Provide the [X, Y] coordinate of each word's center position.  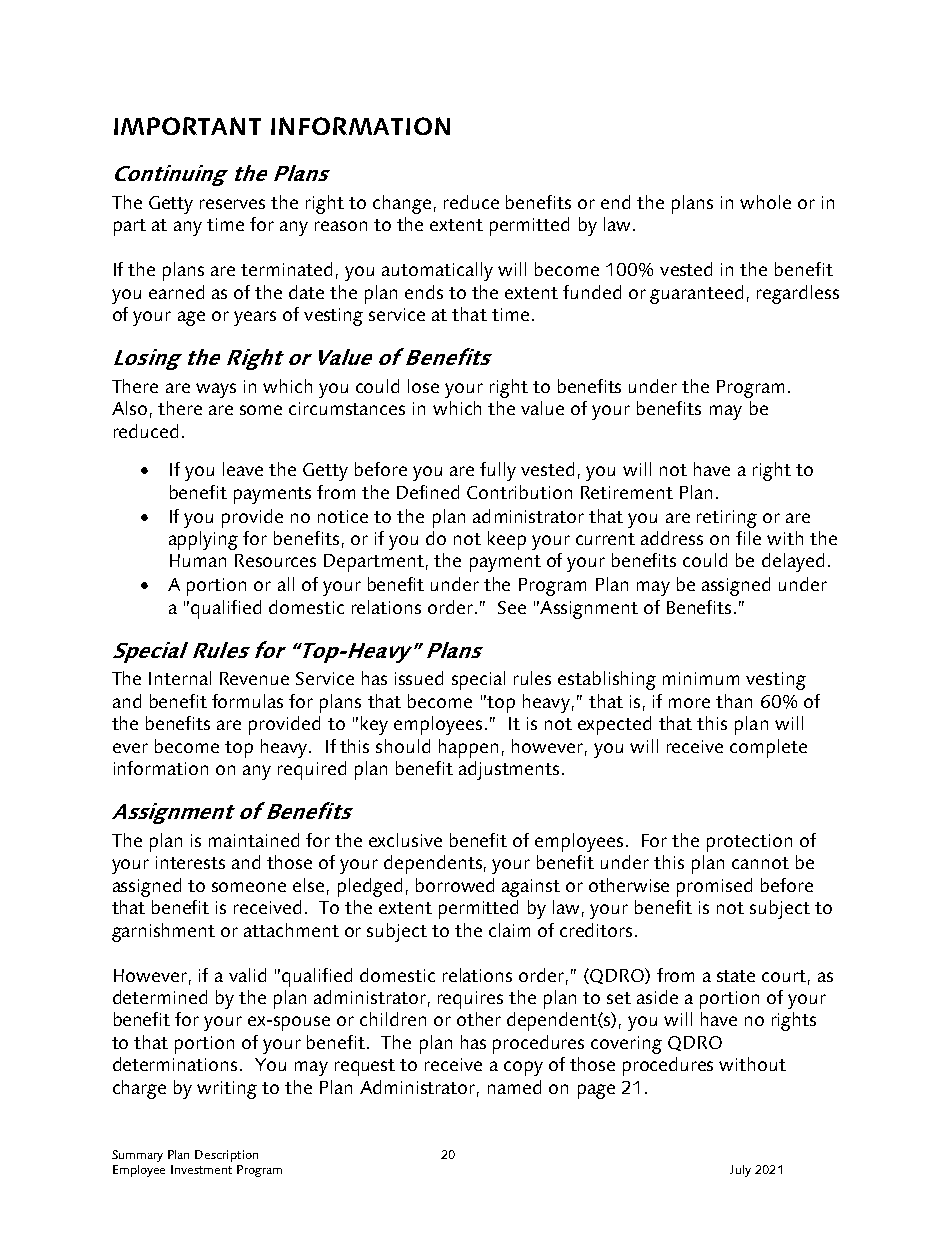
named [514, 1087]
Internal [180, 678]
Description [226, 1156]
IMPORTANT [187, 126]
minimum [701, 678]
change [402, 204]
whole [765, 202]
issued [419, 678]
